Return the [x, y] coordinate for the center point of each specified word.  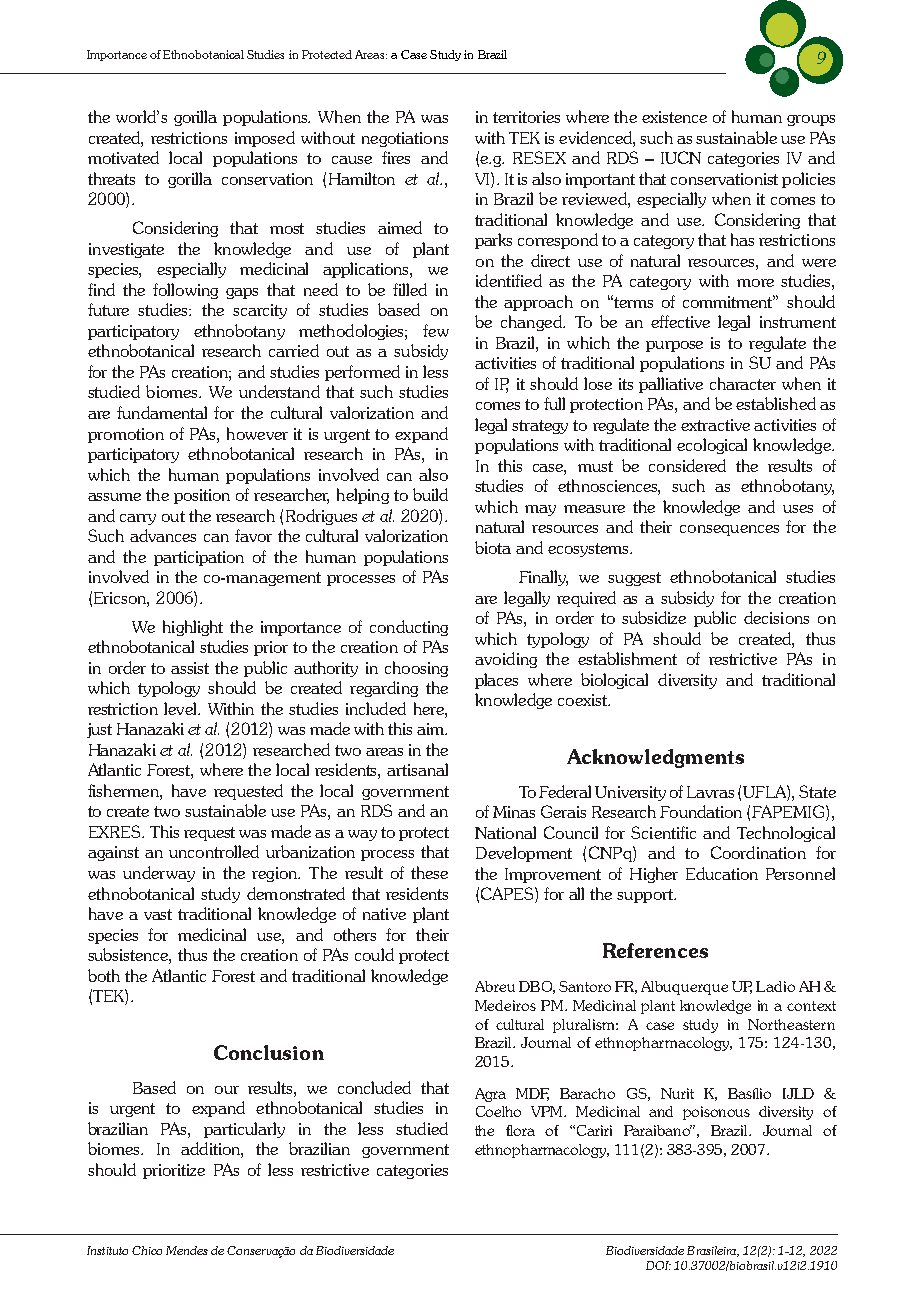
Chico [147, 1250]
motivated [123, 157]
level [181, 708]
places [496, 681]
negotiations [405, 139]
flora [520, 1130]
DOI [658, 1265]
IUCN [681, 157]
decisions [776, 617]
